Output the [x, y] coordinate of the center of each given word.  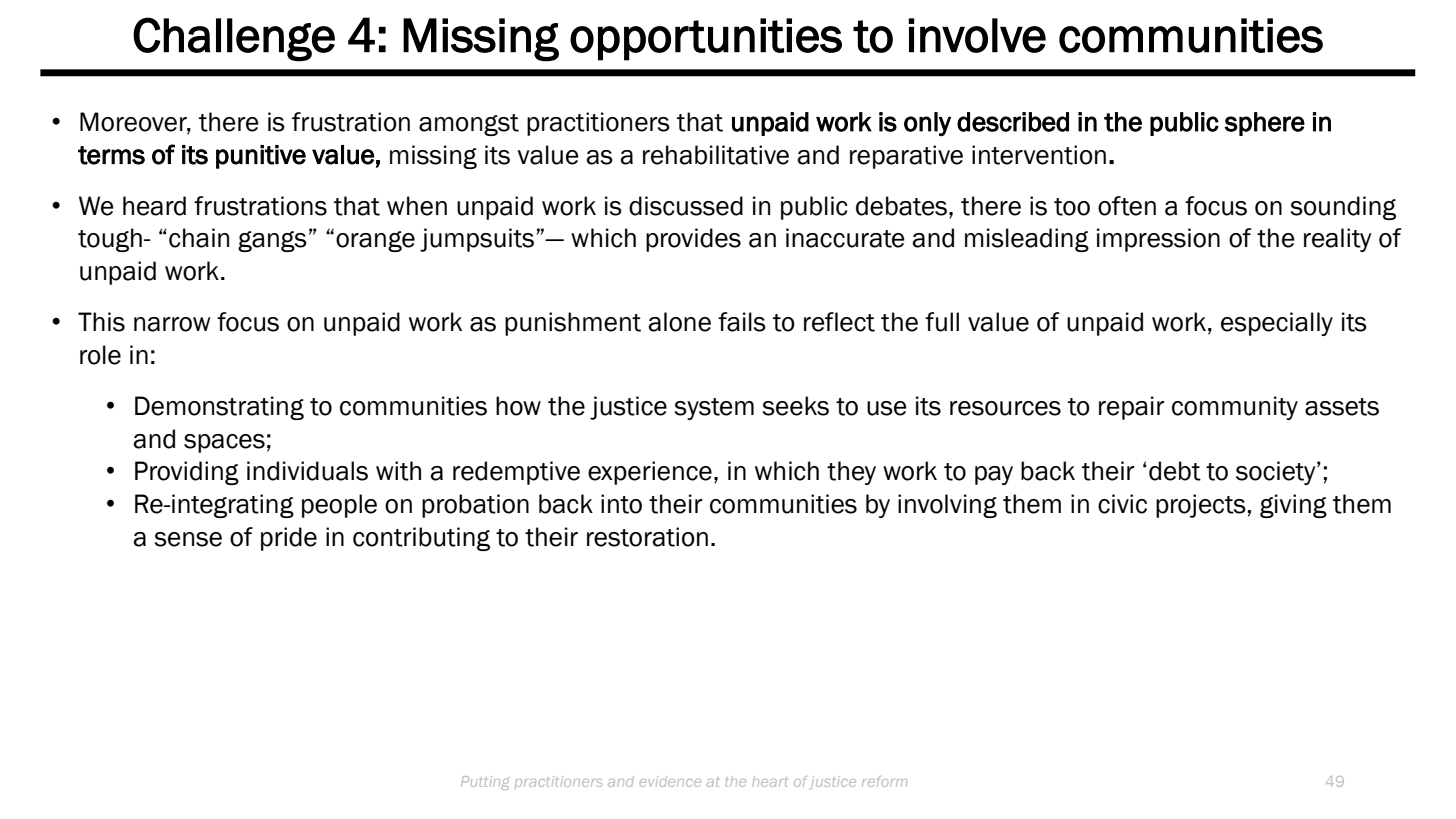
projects [1201, 506]
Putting [485, 783]
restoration [647, 537]
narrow [172, 324]
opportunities [706, 39]
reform [884, 781]
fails [742, 322]
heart [770, 781]
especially [1277, 324]
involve [977, 35]
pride [289, 539]
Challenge [234, 39]
